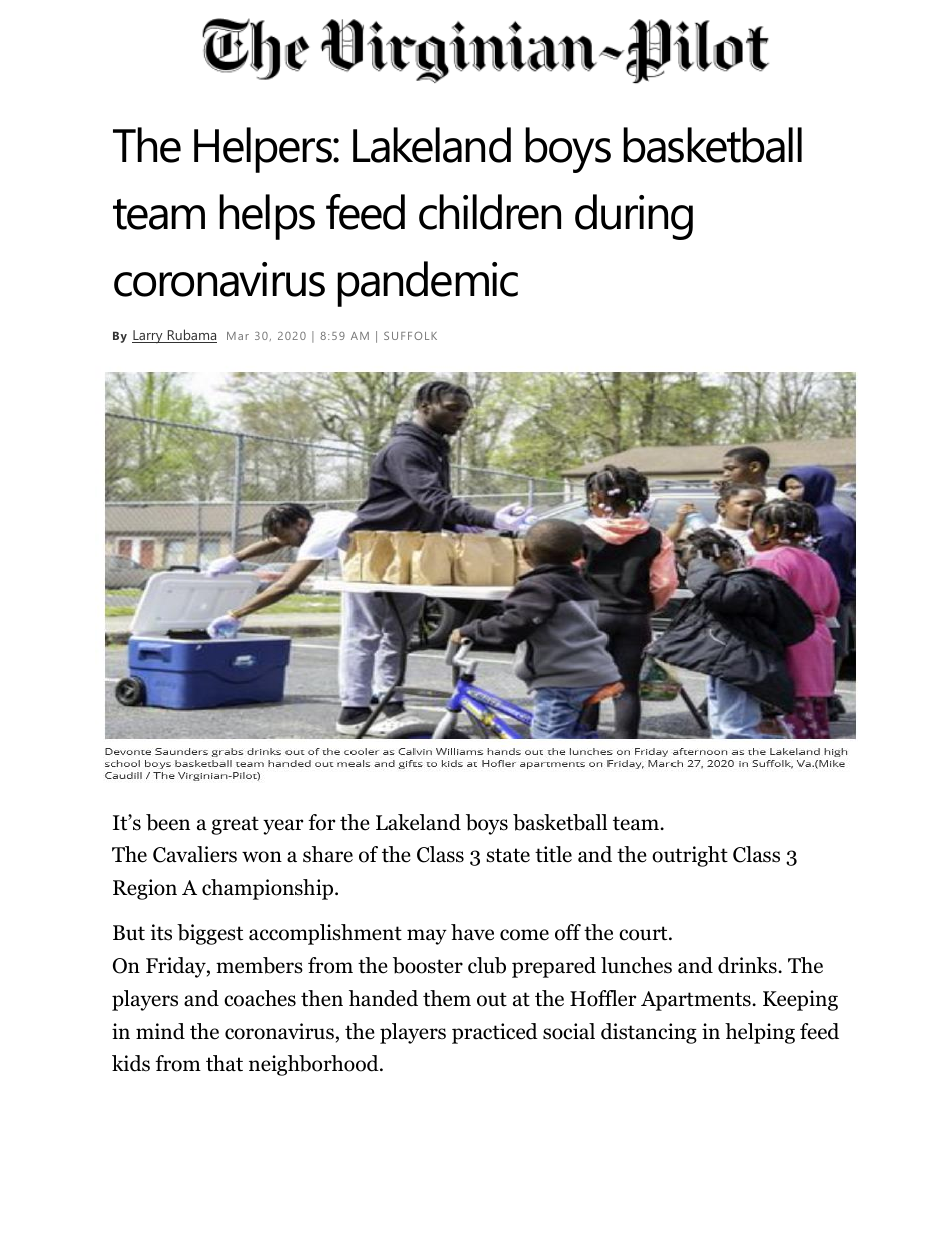 The height and width of the page is (1233, 952). Describe the element at coordinates (490, 212) in the page. I see `children` at that location.
